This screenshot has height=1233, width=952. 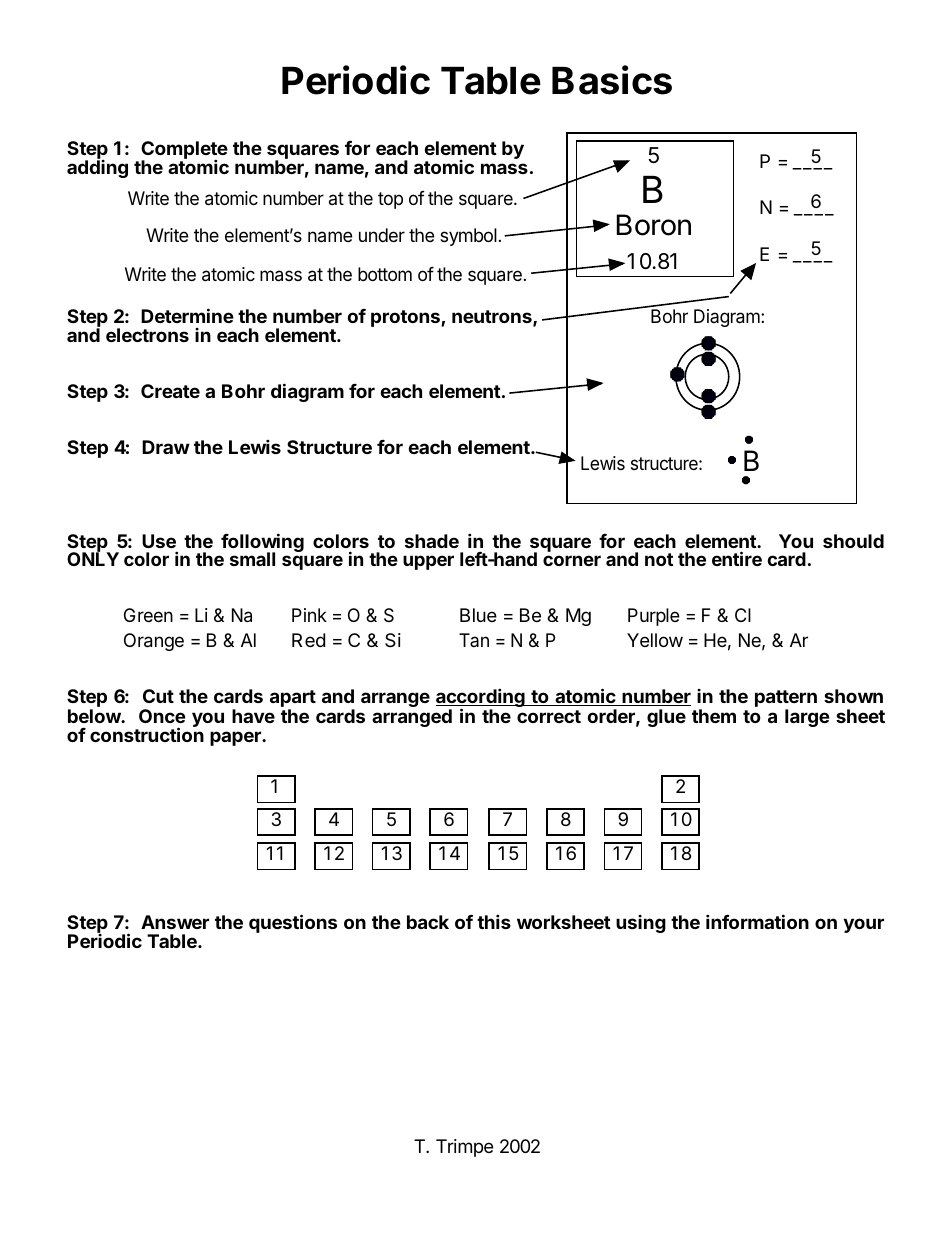 What do you see at coordinates (737, 558) in the screenshot?
I see `entire` at bounding box center [737, 558].
